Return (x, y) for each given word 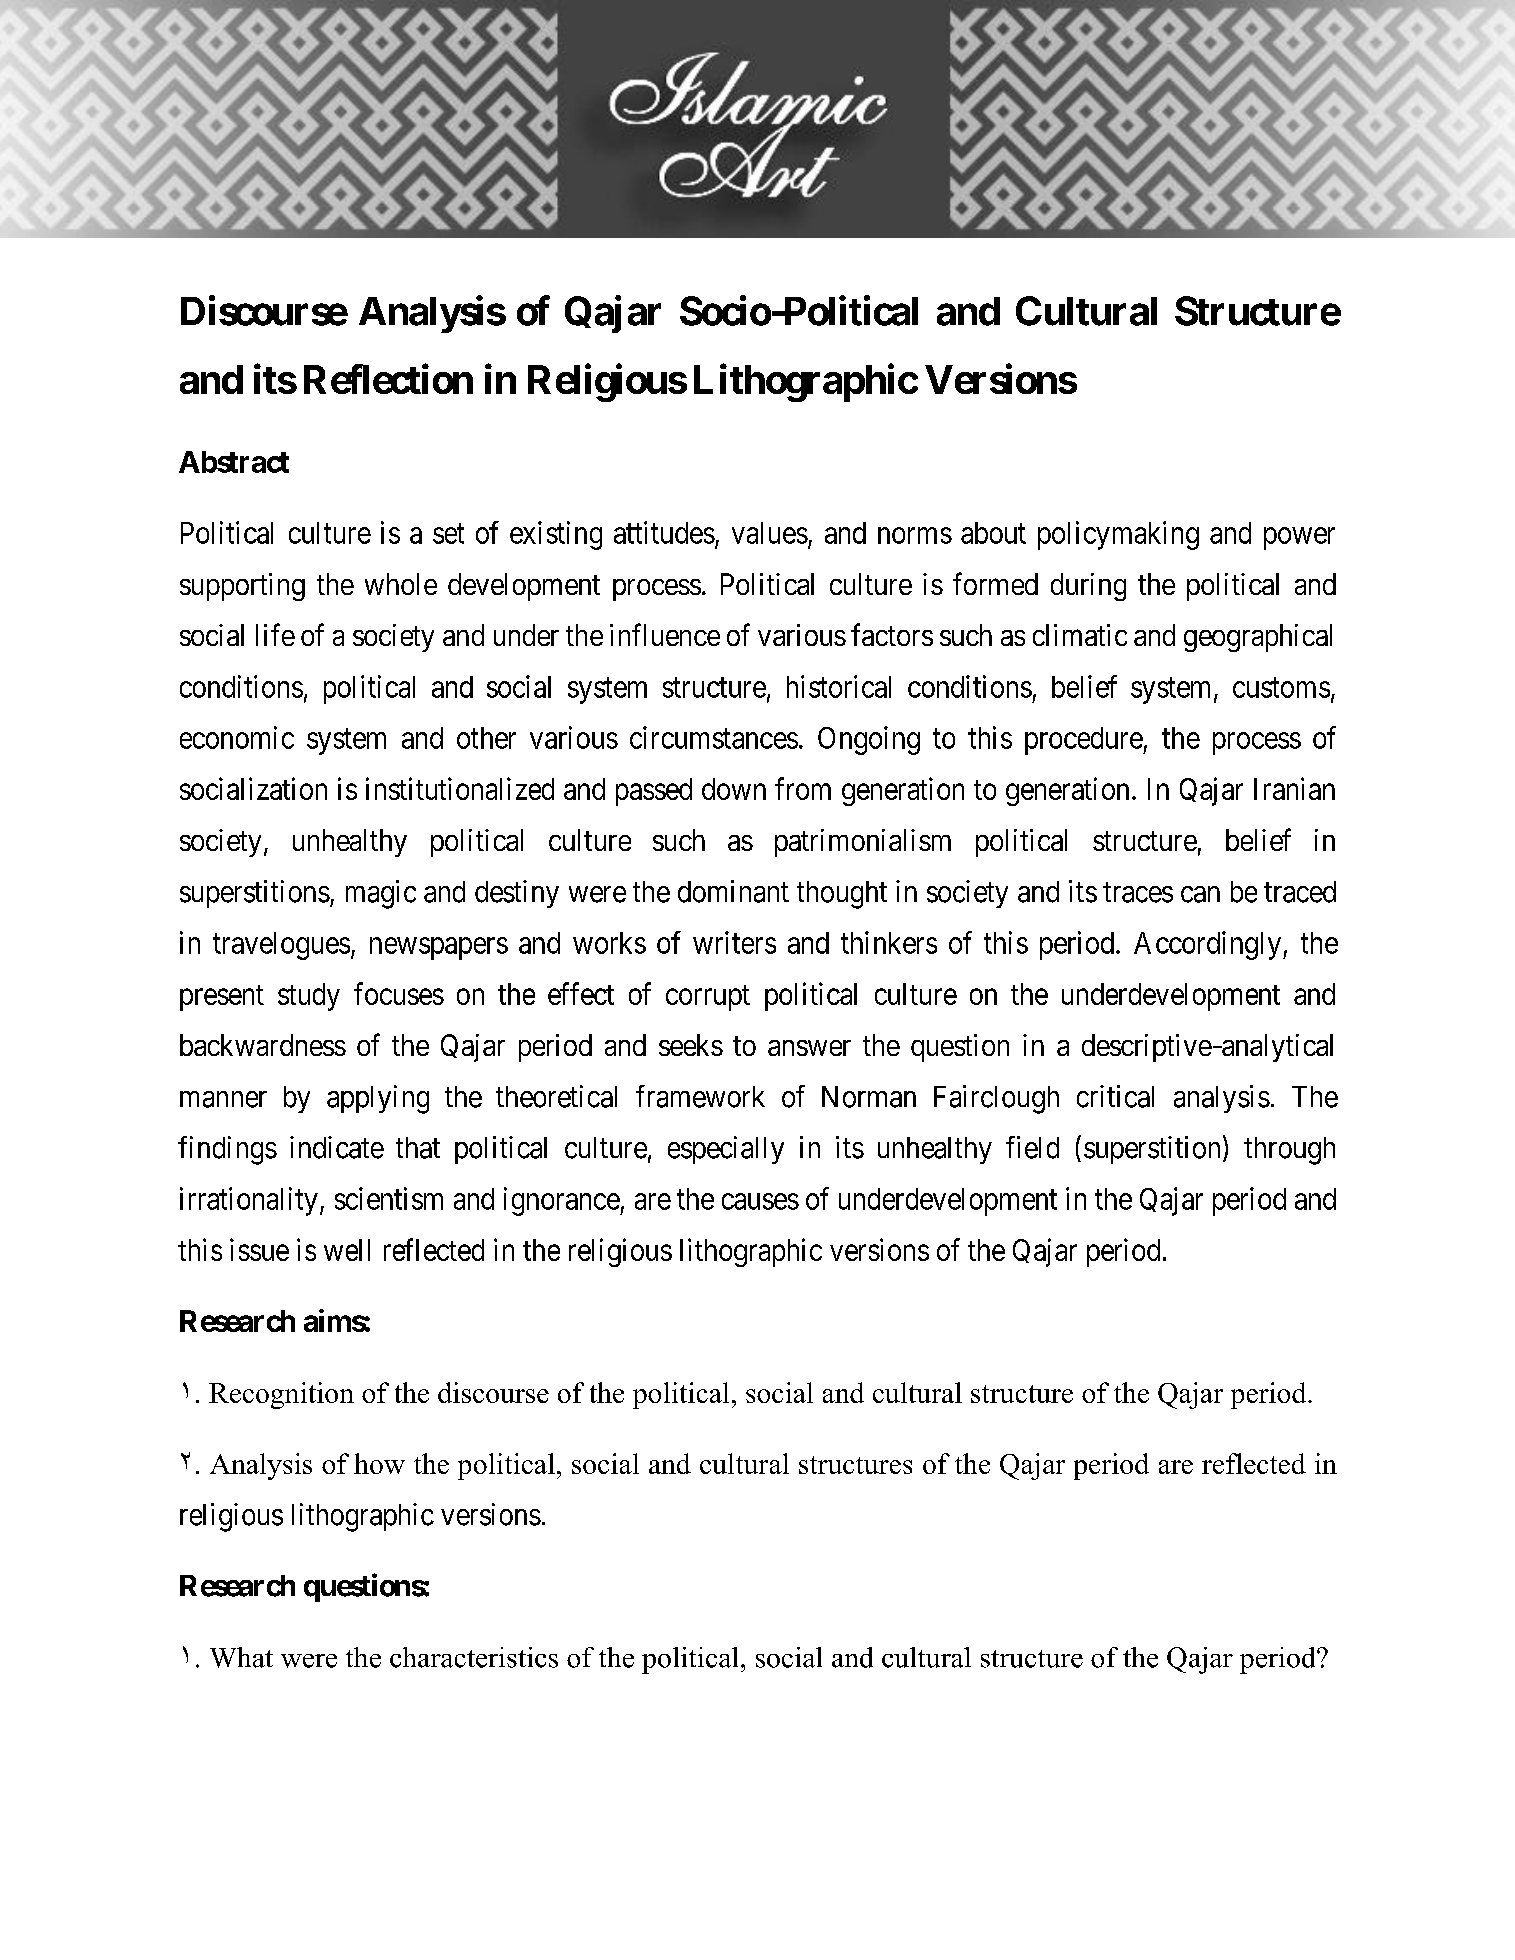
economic (237, 737)
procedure (1084, 741)
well (347, 1250)
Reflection (388, 379)
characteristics (474, 1657)
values (770, 533)
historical (839, 686)
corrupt (708, 998)
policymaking (1118, 535)
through (1289, 1151)
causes (760, 1201)
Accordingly (1207, 945)
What (241, 1657)
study (309, 997)
